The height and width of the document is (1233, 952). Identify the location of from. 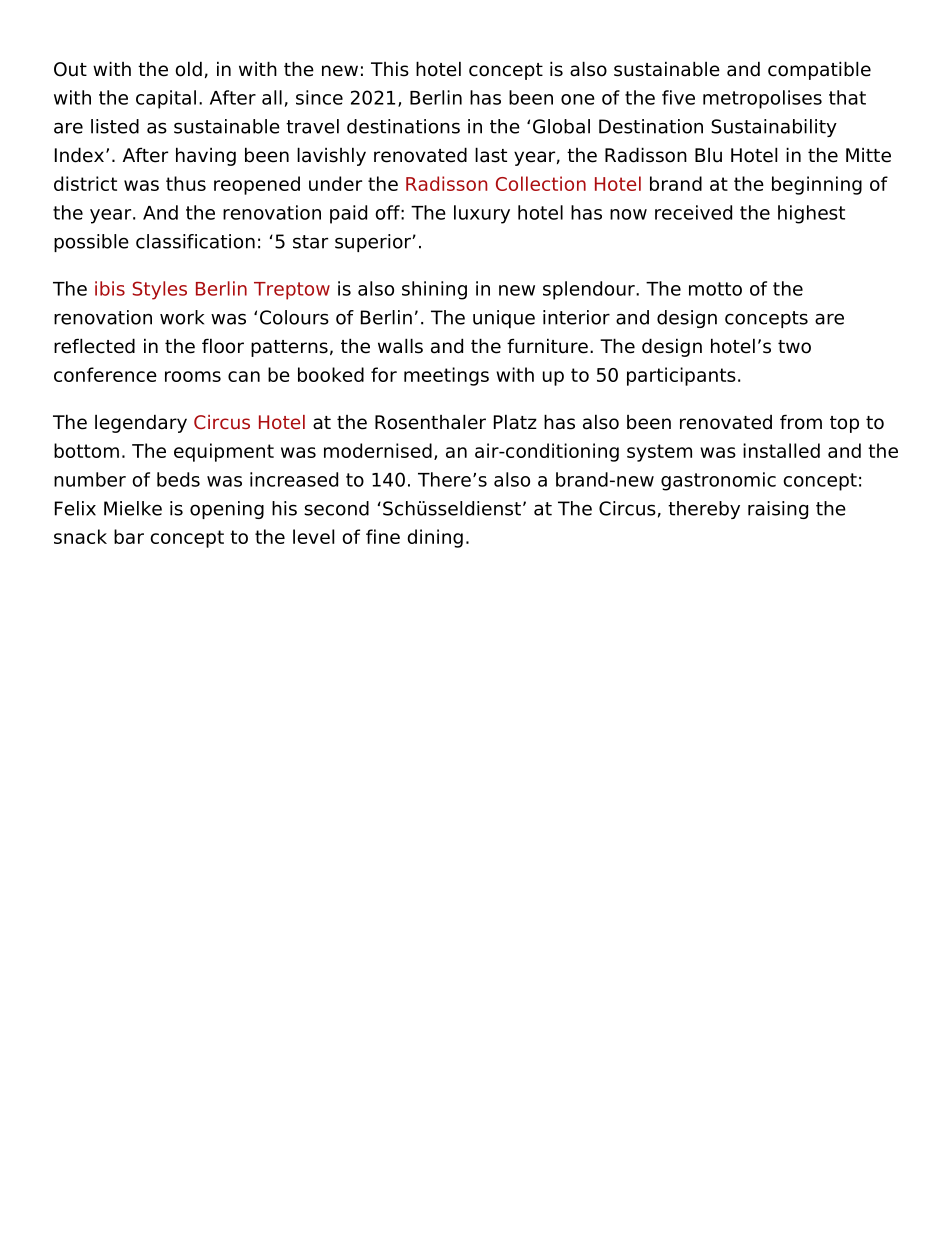
(801, 422).
